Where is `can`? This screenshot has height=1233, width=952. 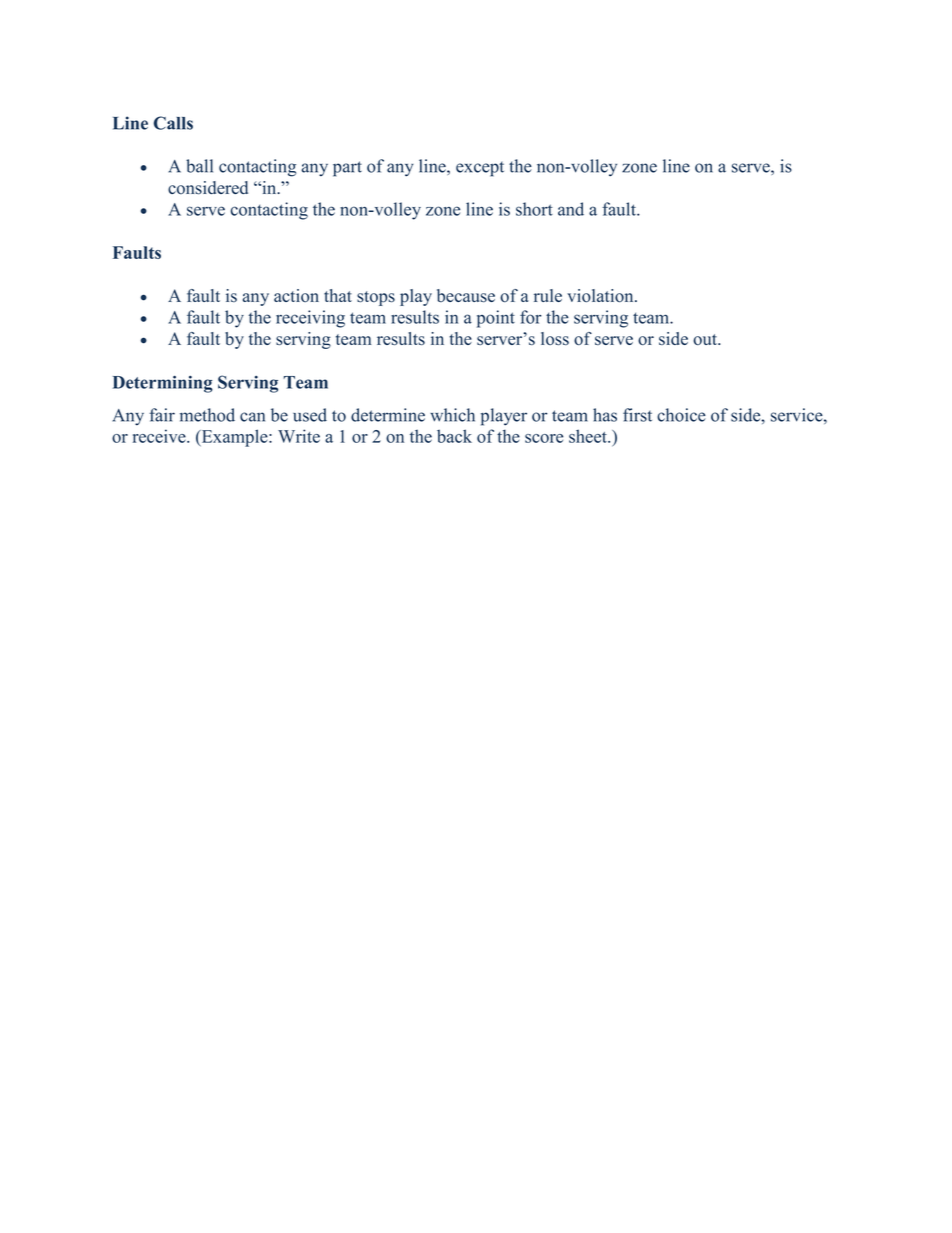
can is located at coordinates (252, 417).
